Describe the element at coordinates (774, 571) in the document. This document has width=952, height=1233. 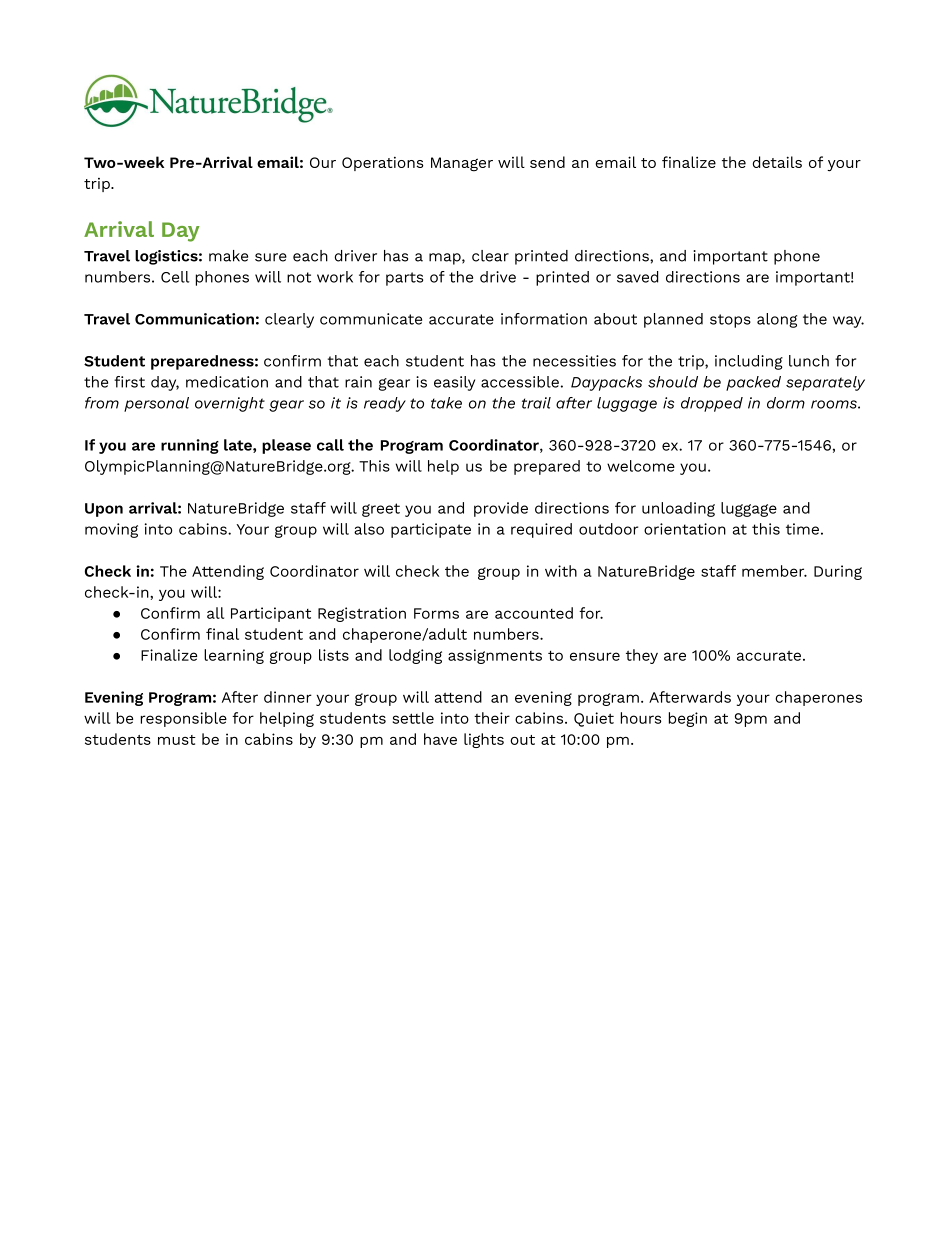
I see `member` at that location.
